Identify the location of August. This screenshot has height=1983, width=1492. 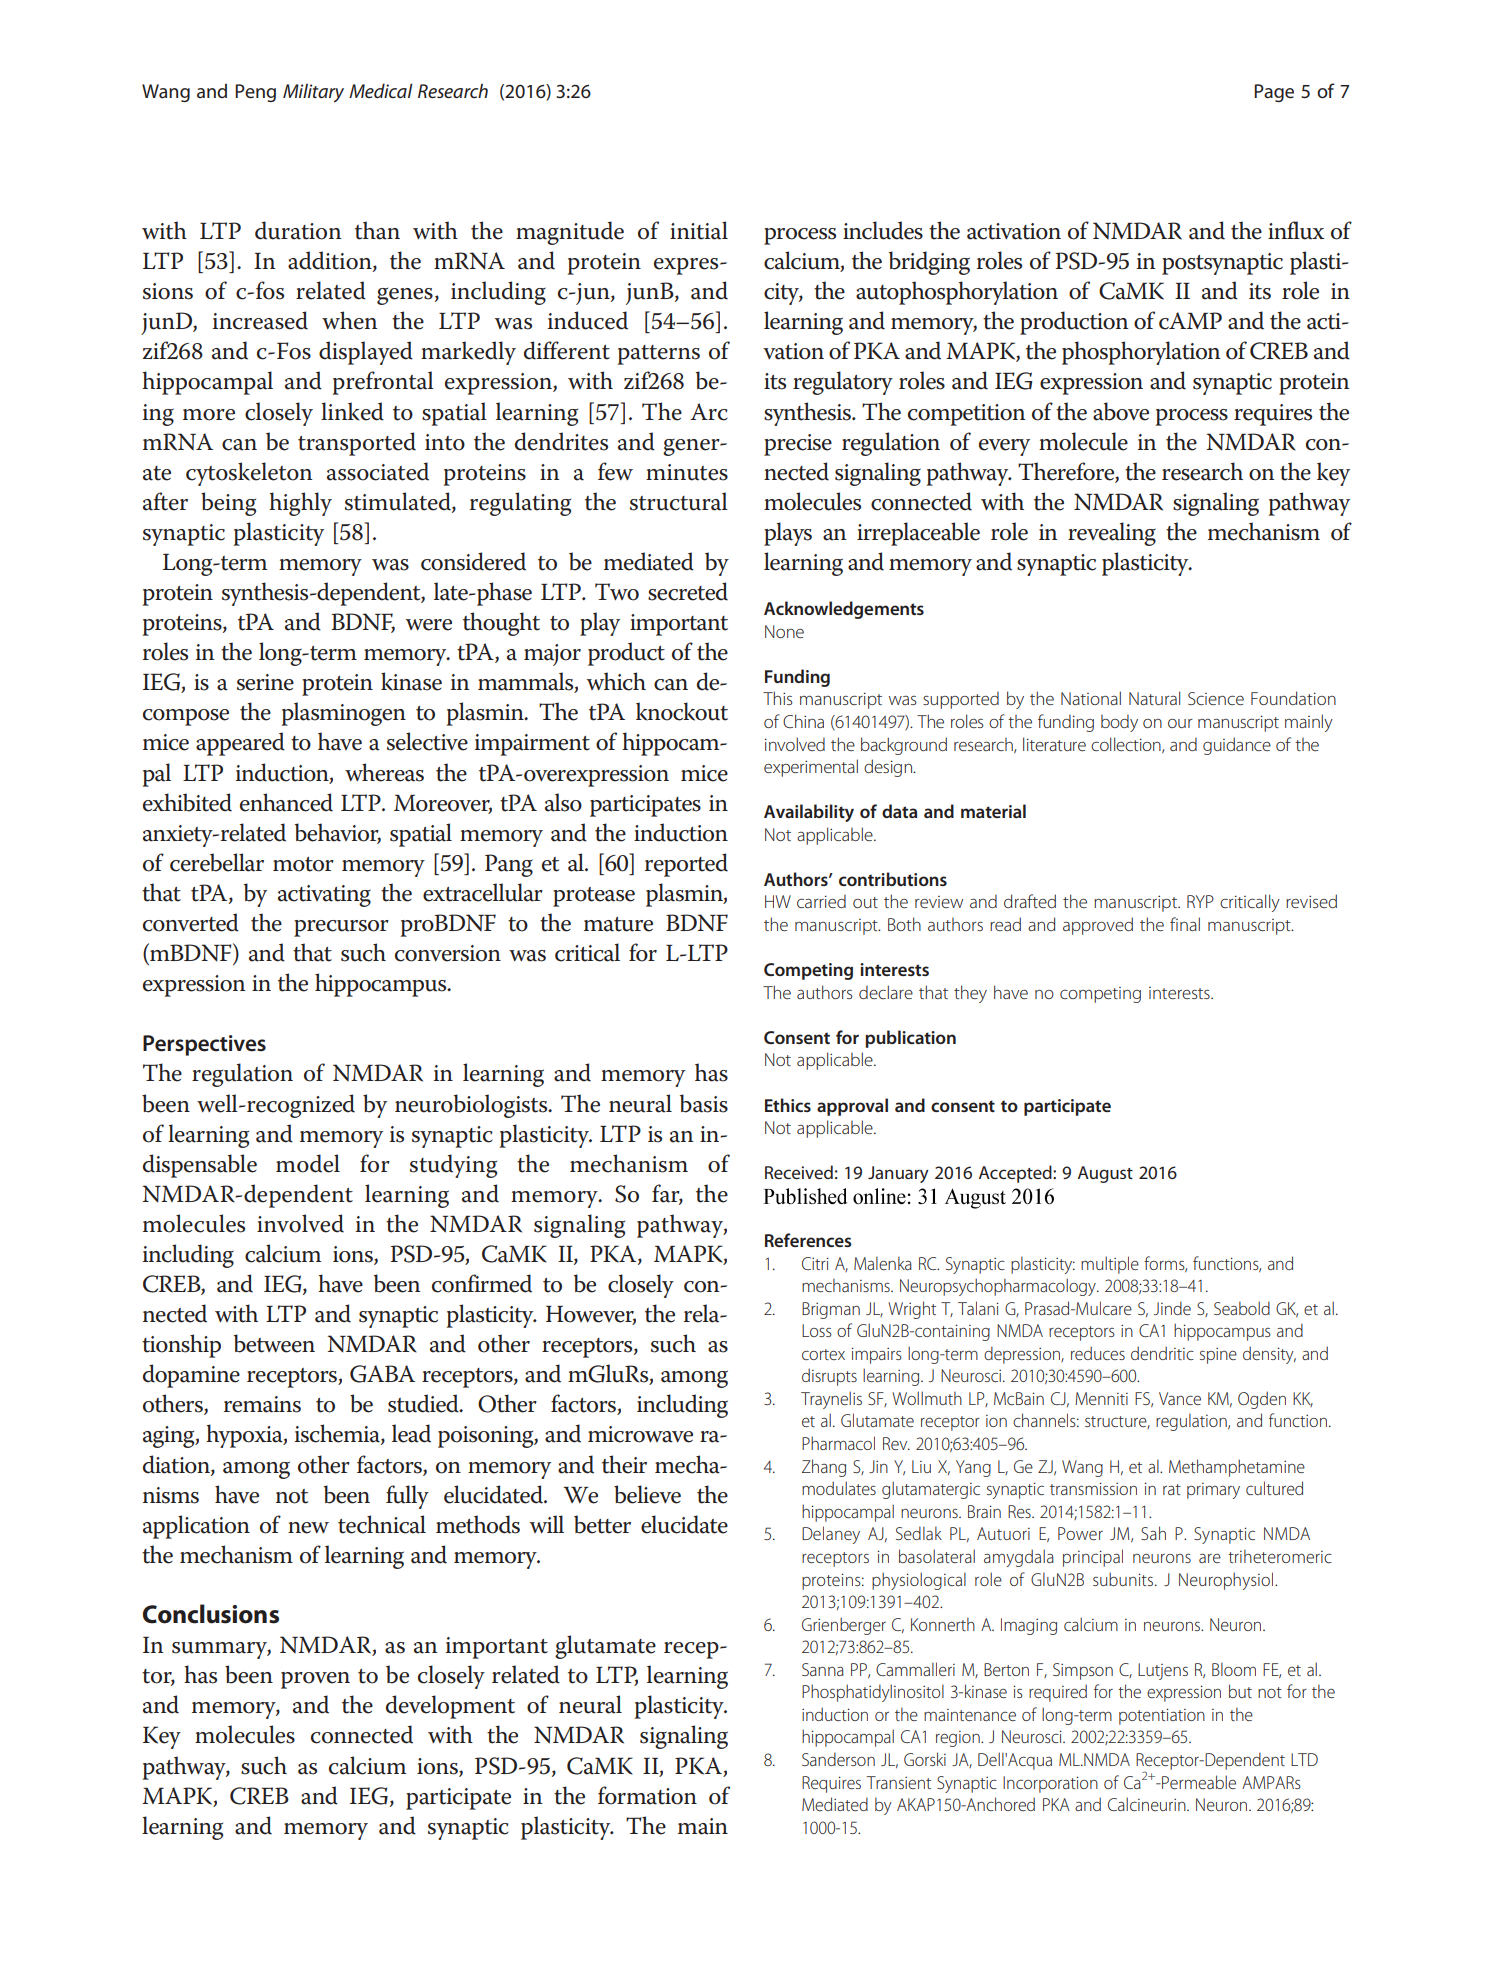
(1105, 1174).
